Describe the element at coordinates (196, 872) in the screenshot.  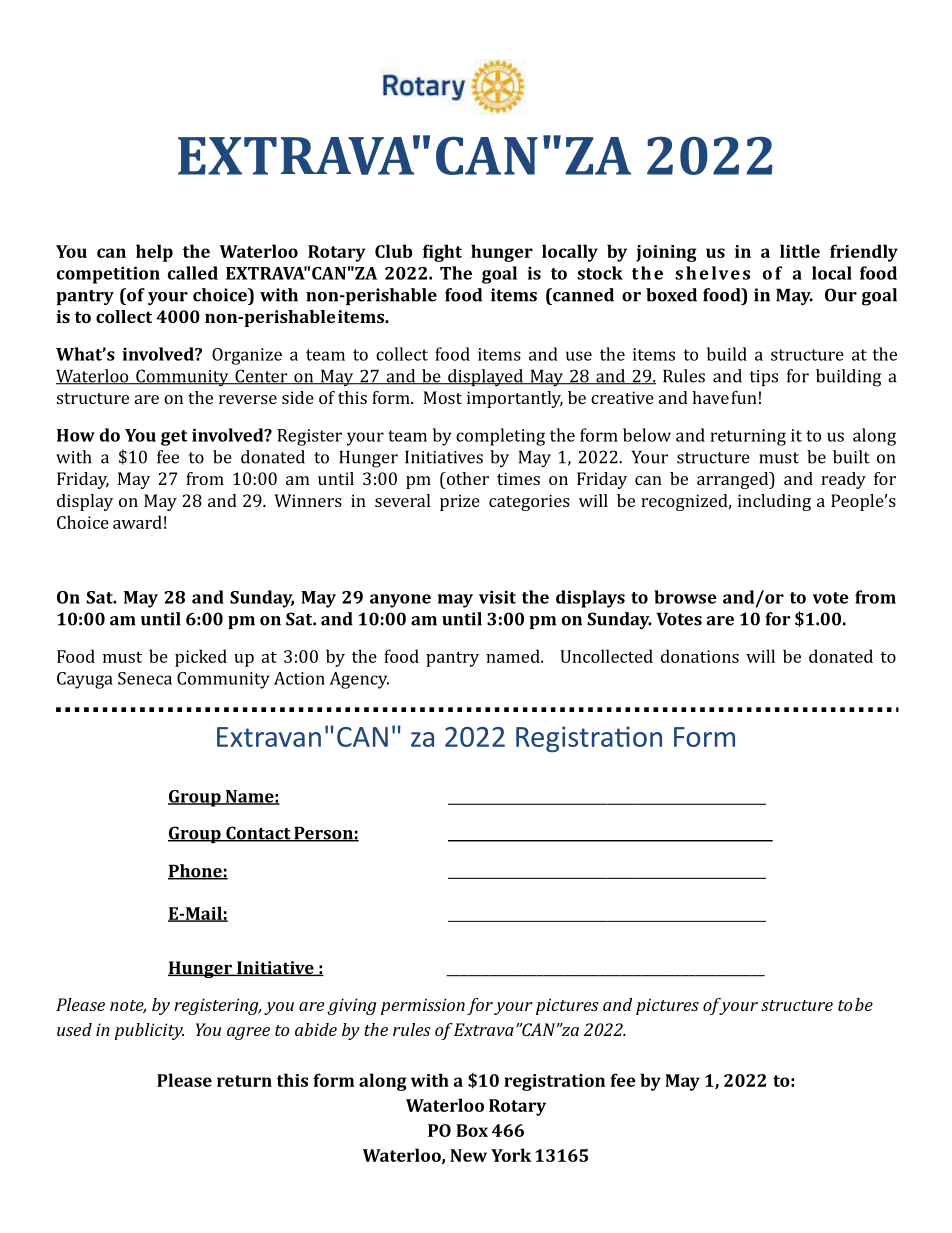
I see `Phone` at that location.
